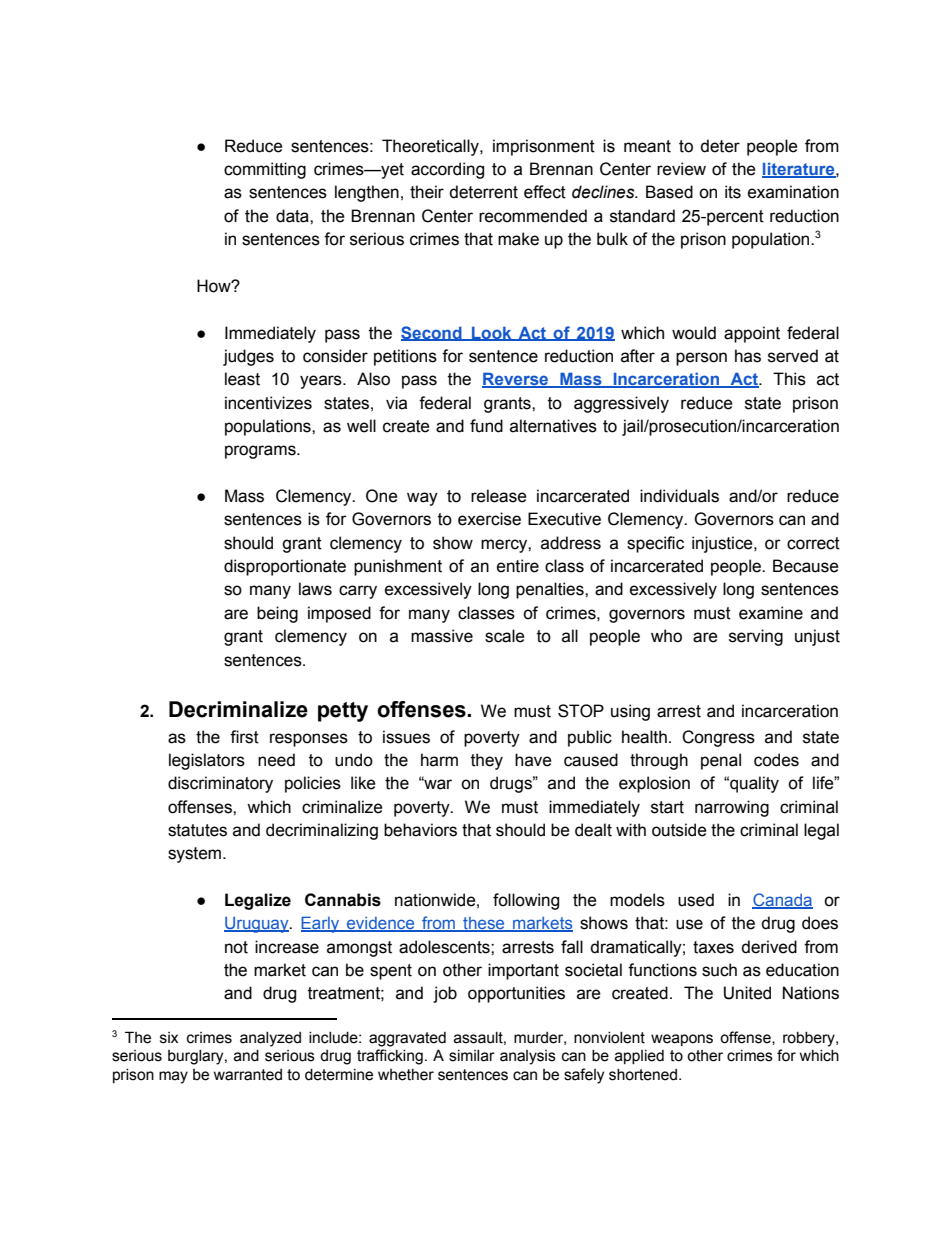 This image has width=952, height=1233. I want to click on scale, so click(505, 636).
